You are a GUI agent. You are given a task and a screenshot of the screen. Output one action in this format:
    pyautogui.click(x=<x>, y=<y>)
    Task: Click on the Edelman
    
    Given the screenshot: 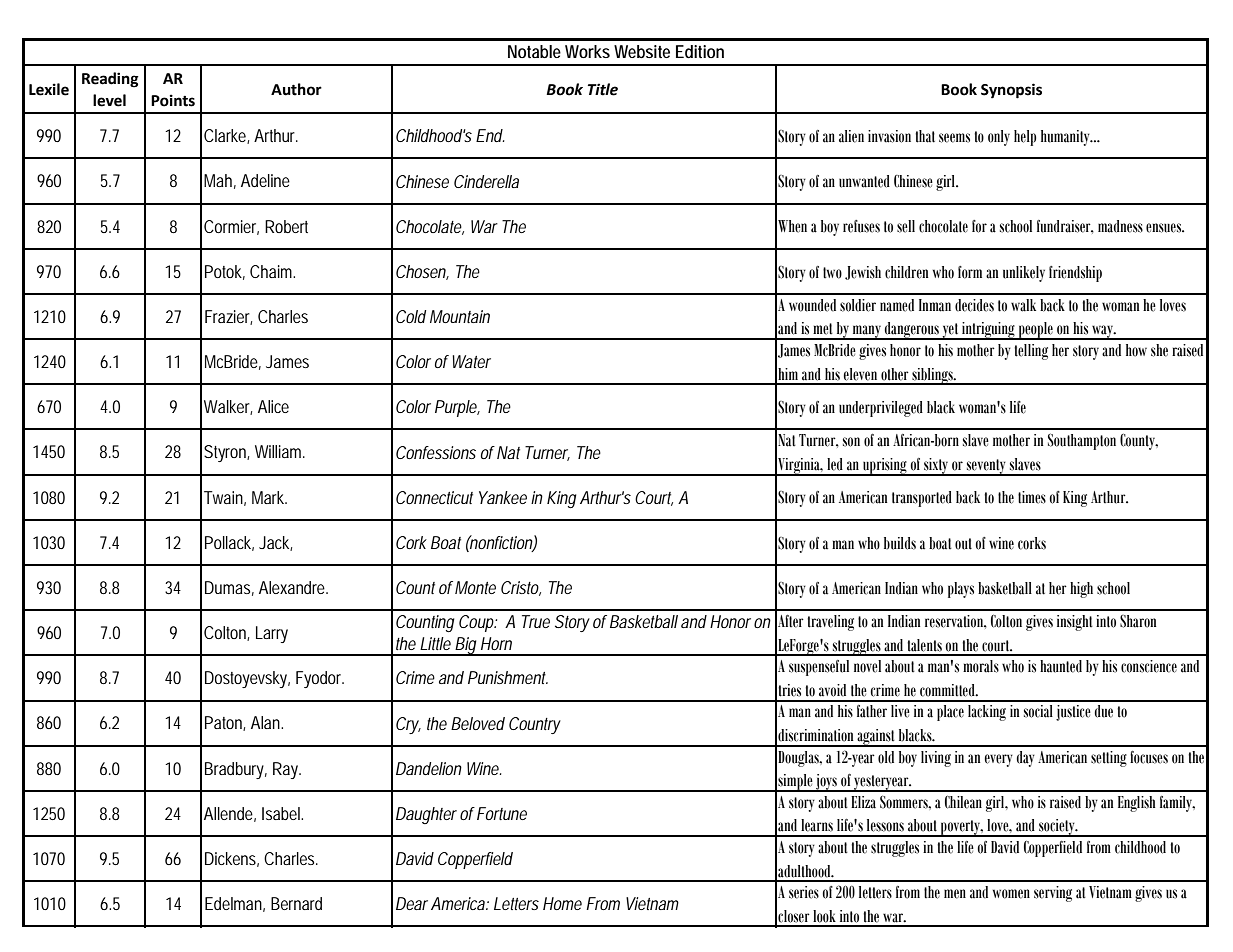 What is the action you would take?
    pyautogui.click(x=235, y=904)
